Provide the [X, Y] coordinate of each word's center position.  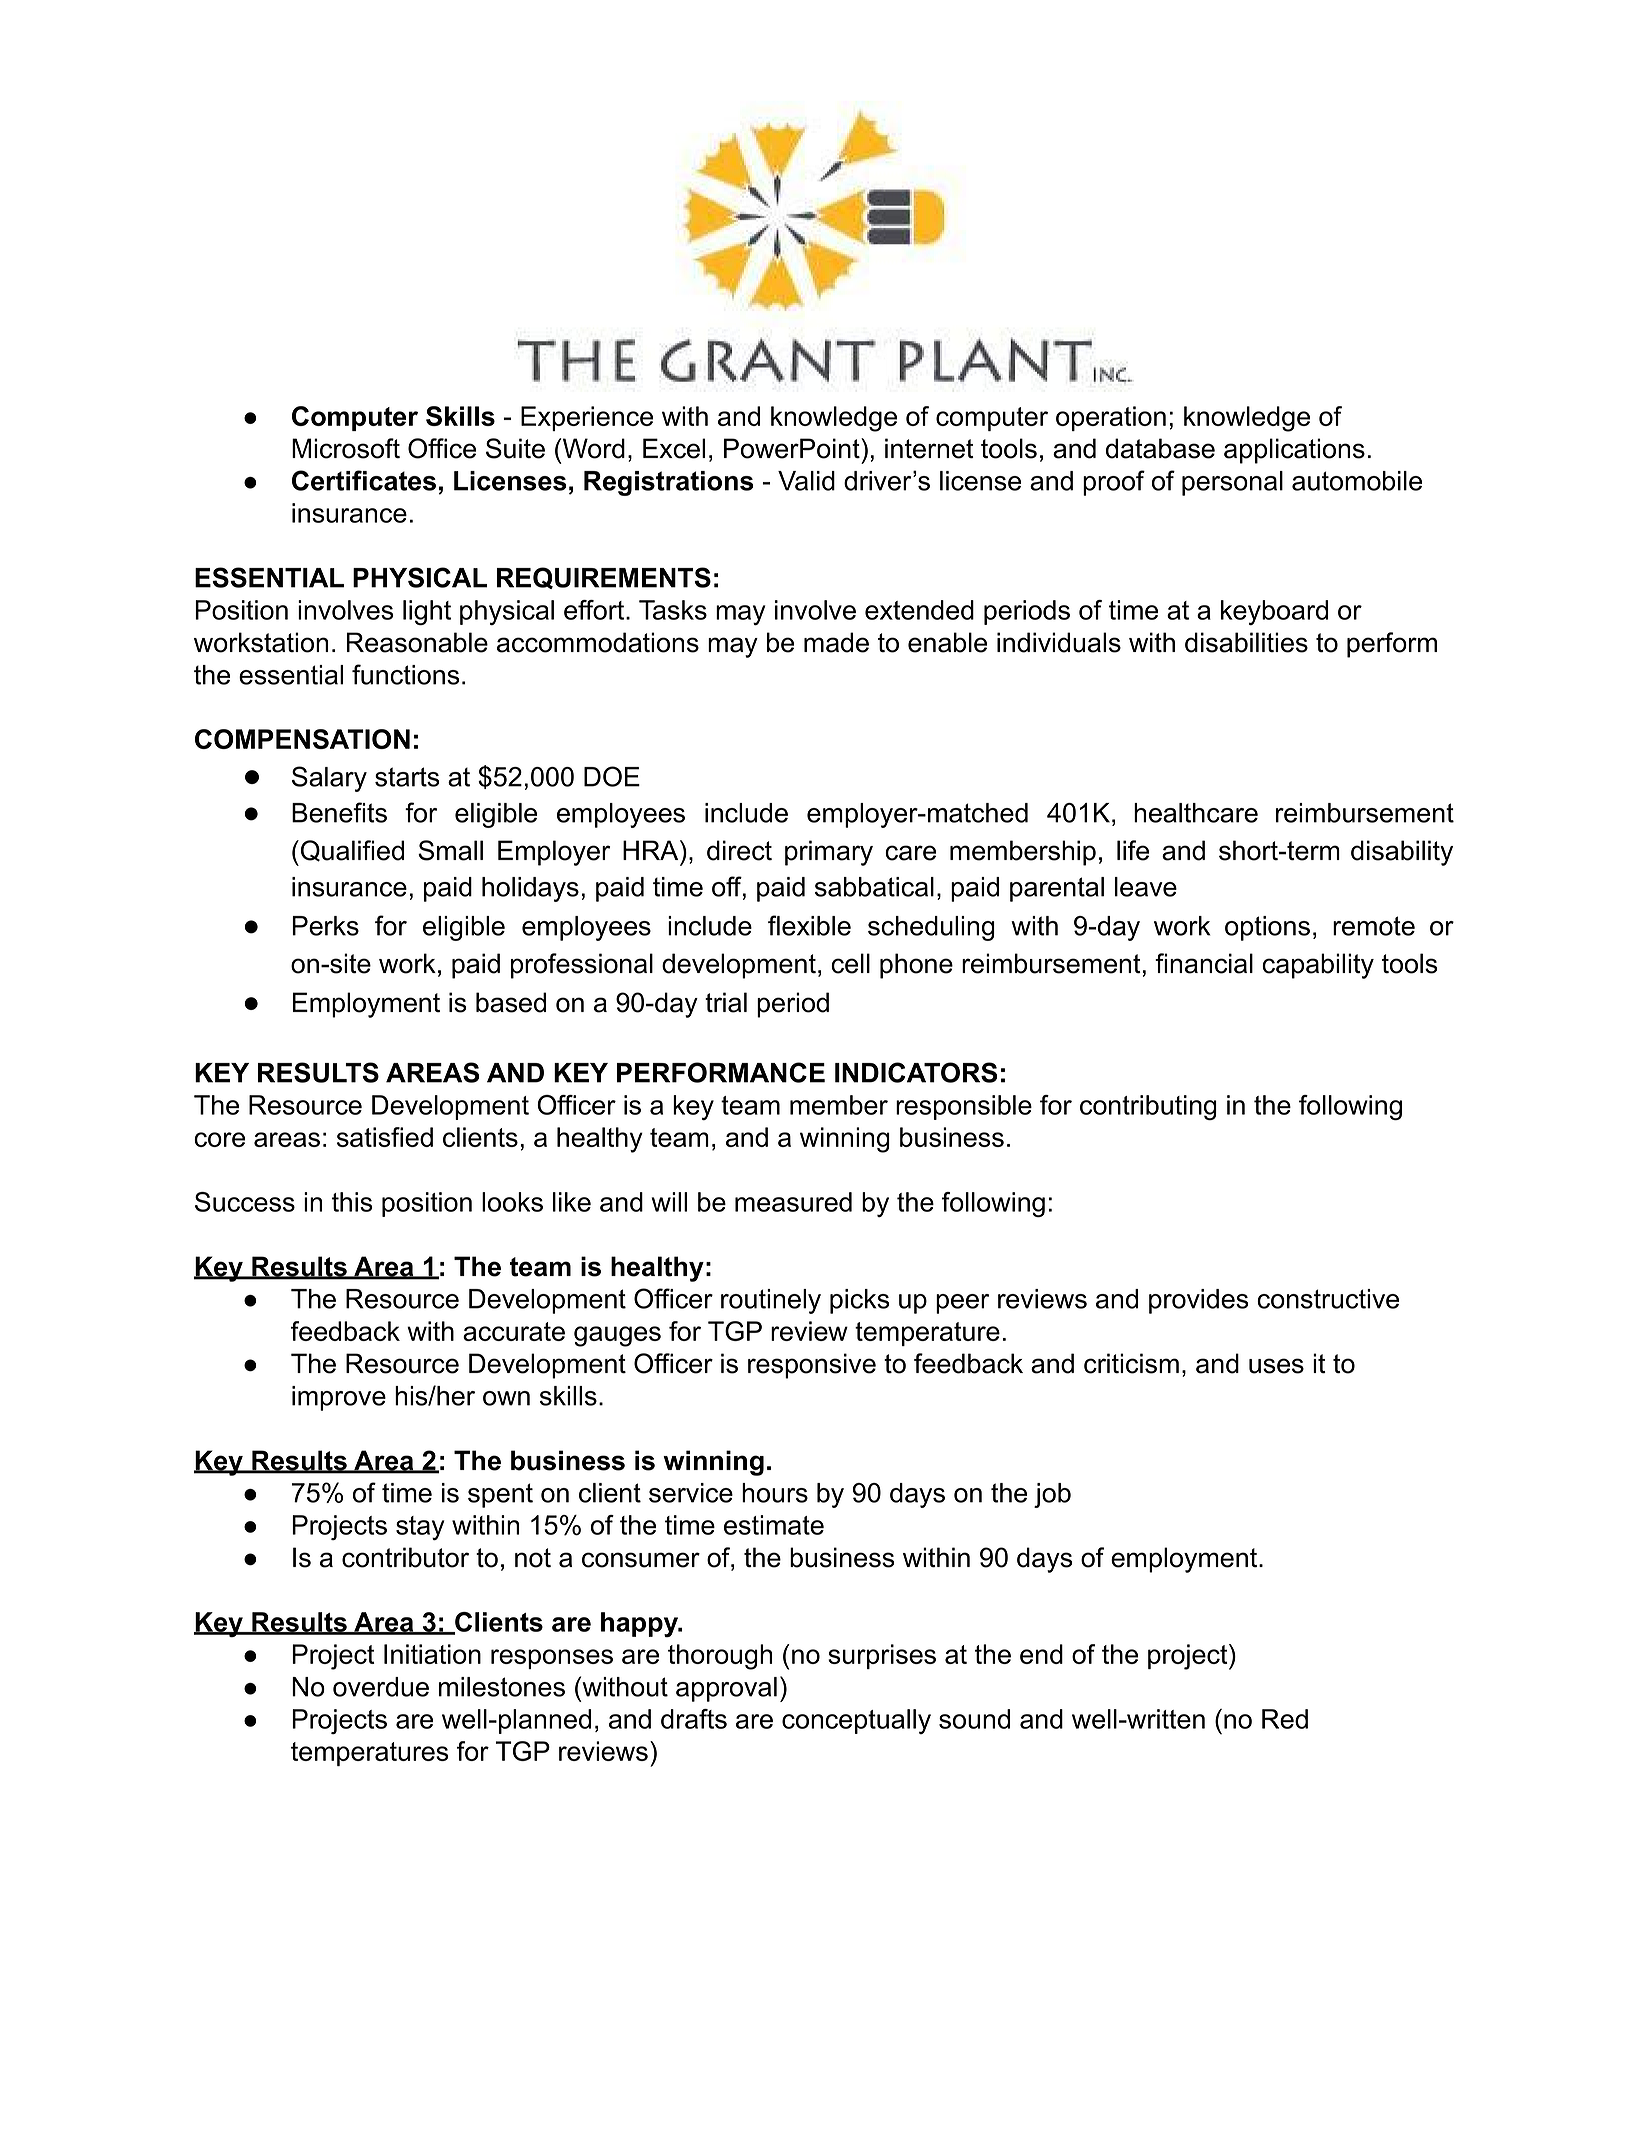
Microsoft [346, 448]
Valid [806, 481]
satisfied [385, 1137]
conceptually [856, 1721]
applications [1294, 451]
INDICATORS [916, 1072]
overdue [381, 1687]
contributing [1148, 1107]
